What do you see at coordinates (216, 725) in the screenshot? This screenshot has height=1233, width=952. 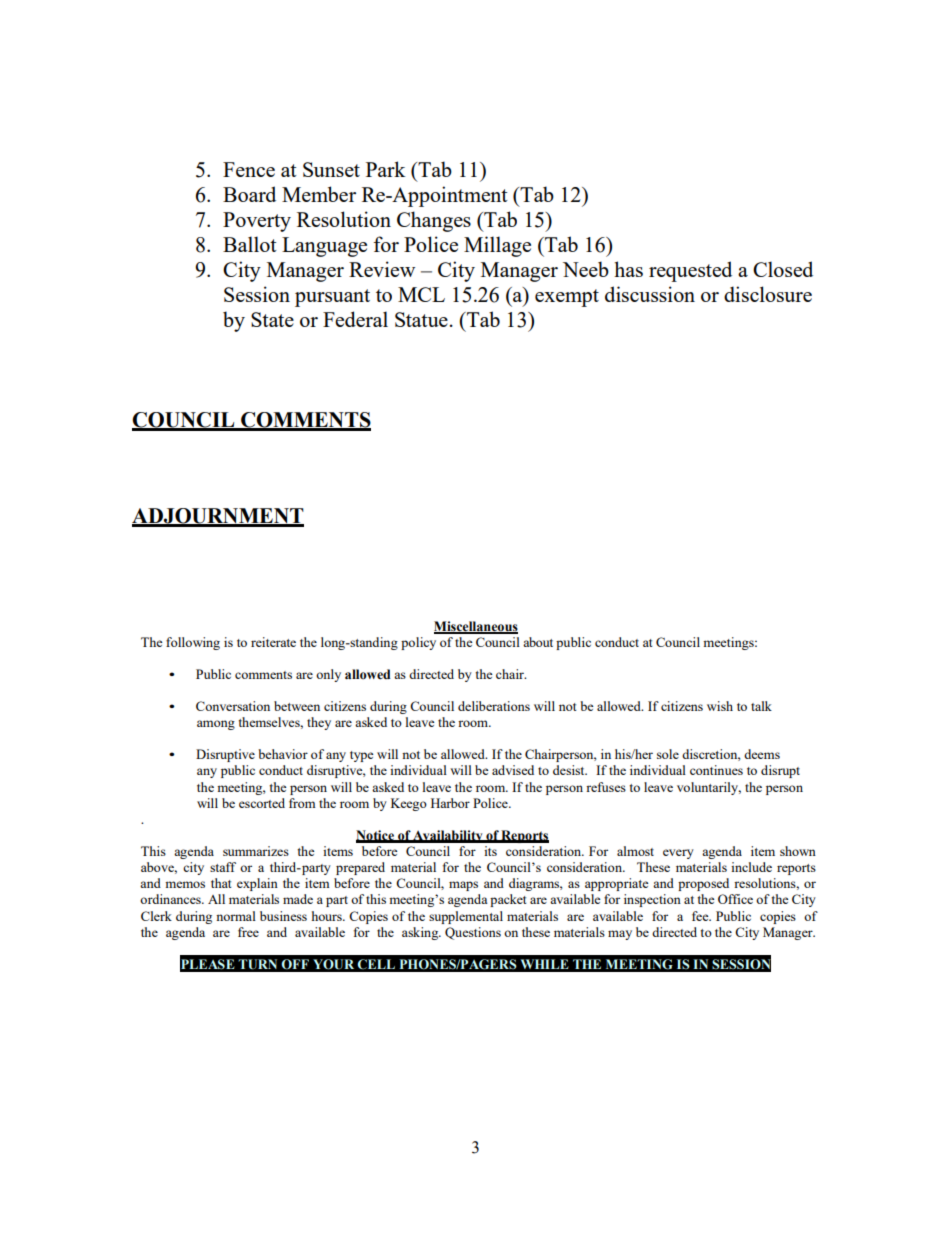 I see `among` at bounding box center [216, 725].
